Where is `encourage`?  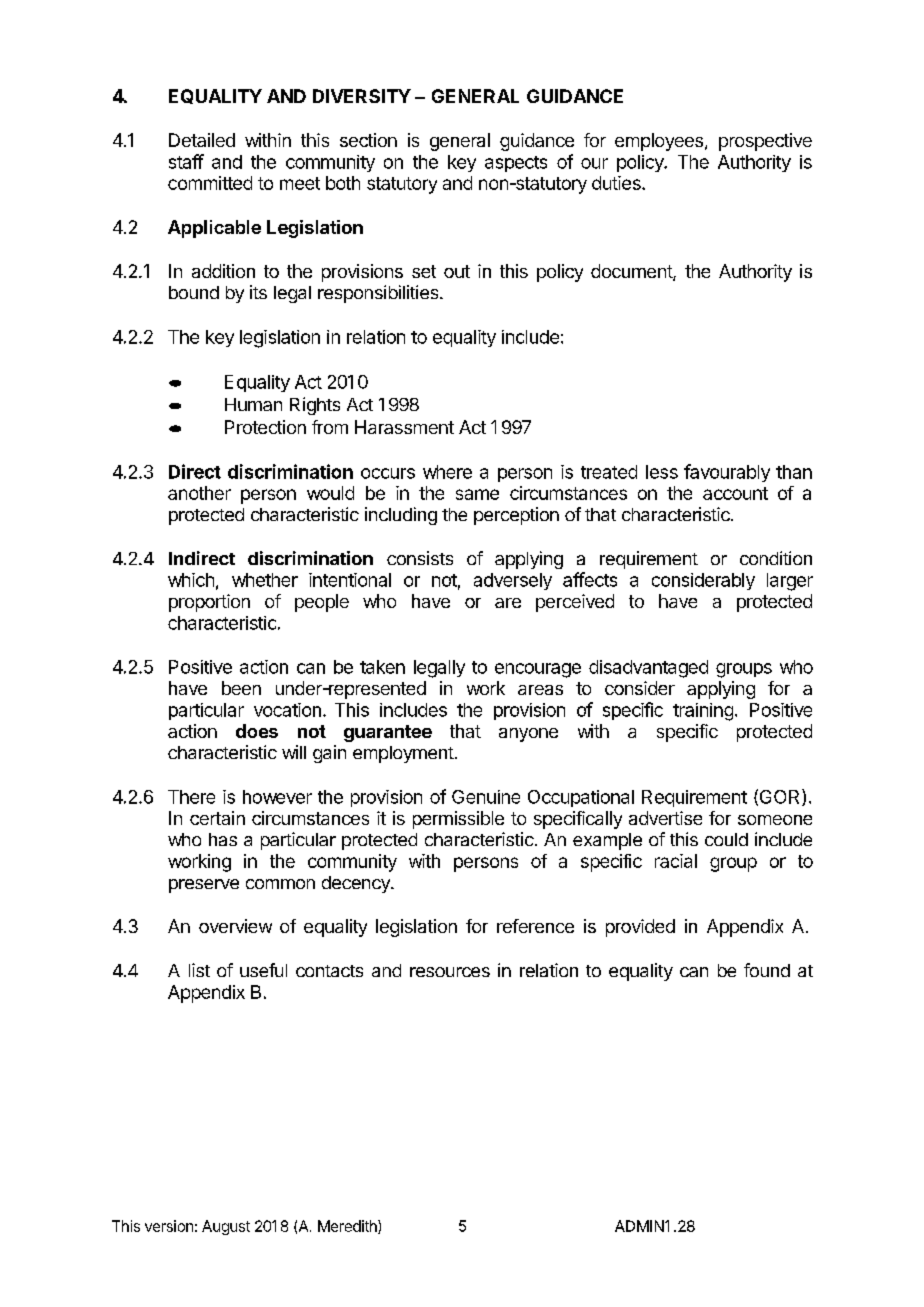 encourage is located at coordinates (538, 670).
